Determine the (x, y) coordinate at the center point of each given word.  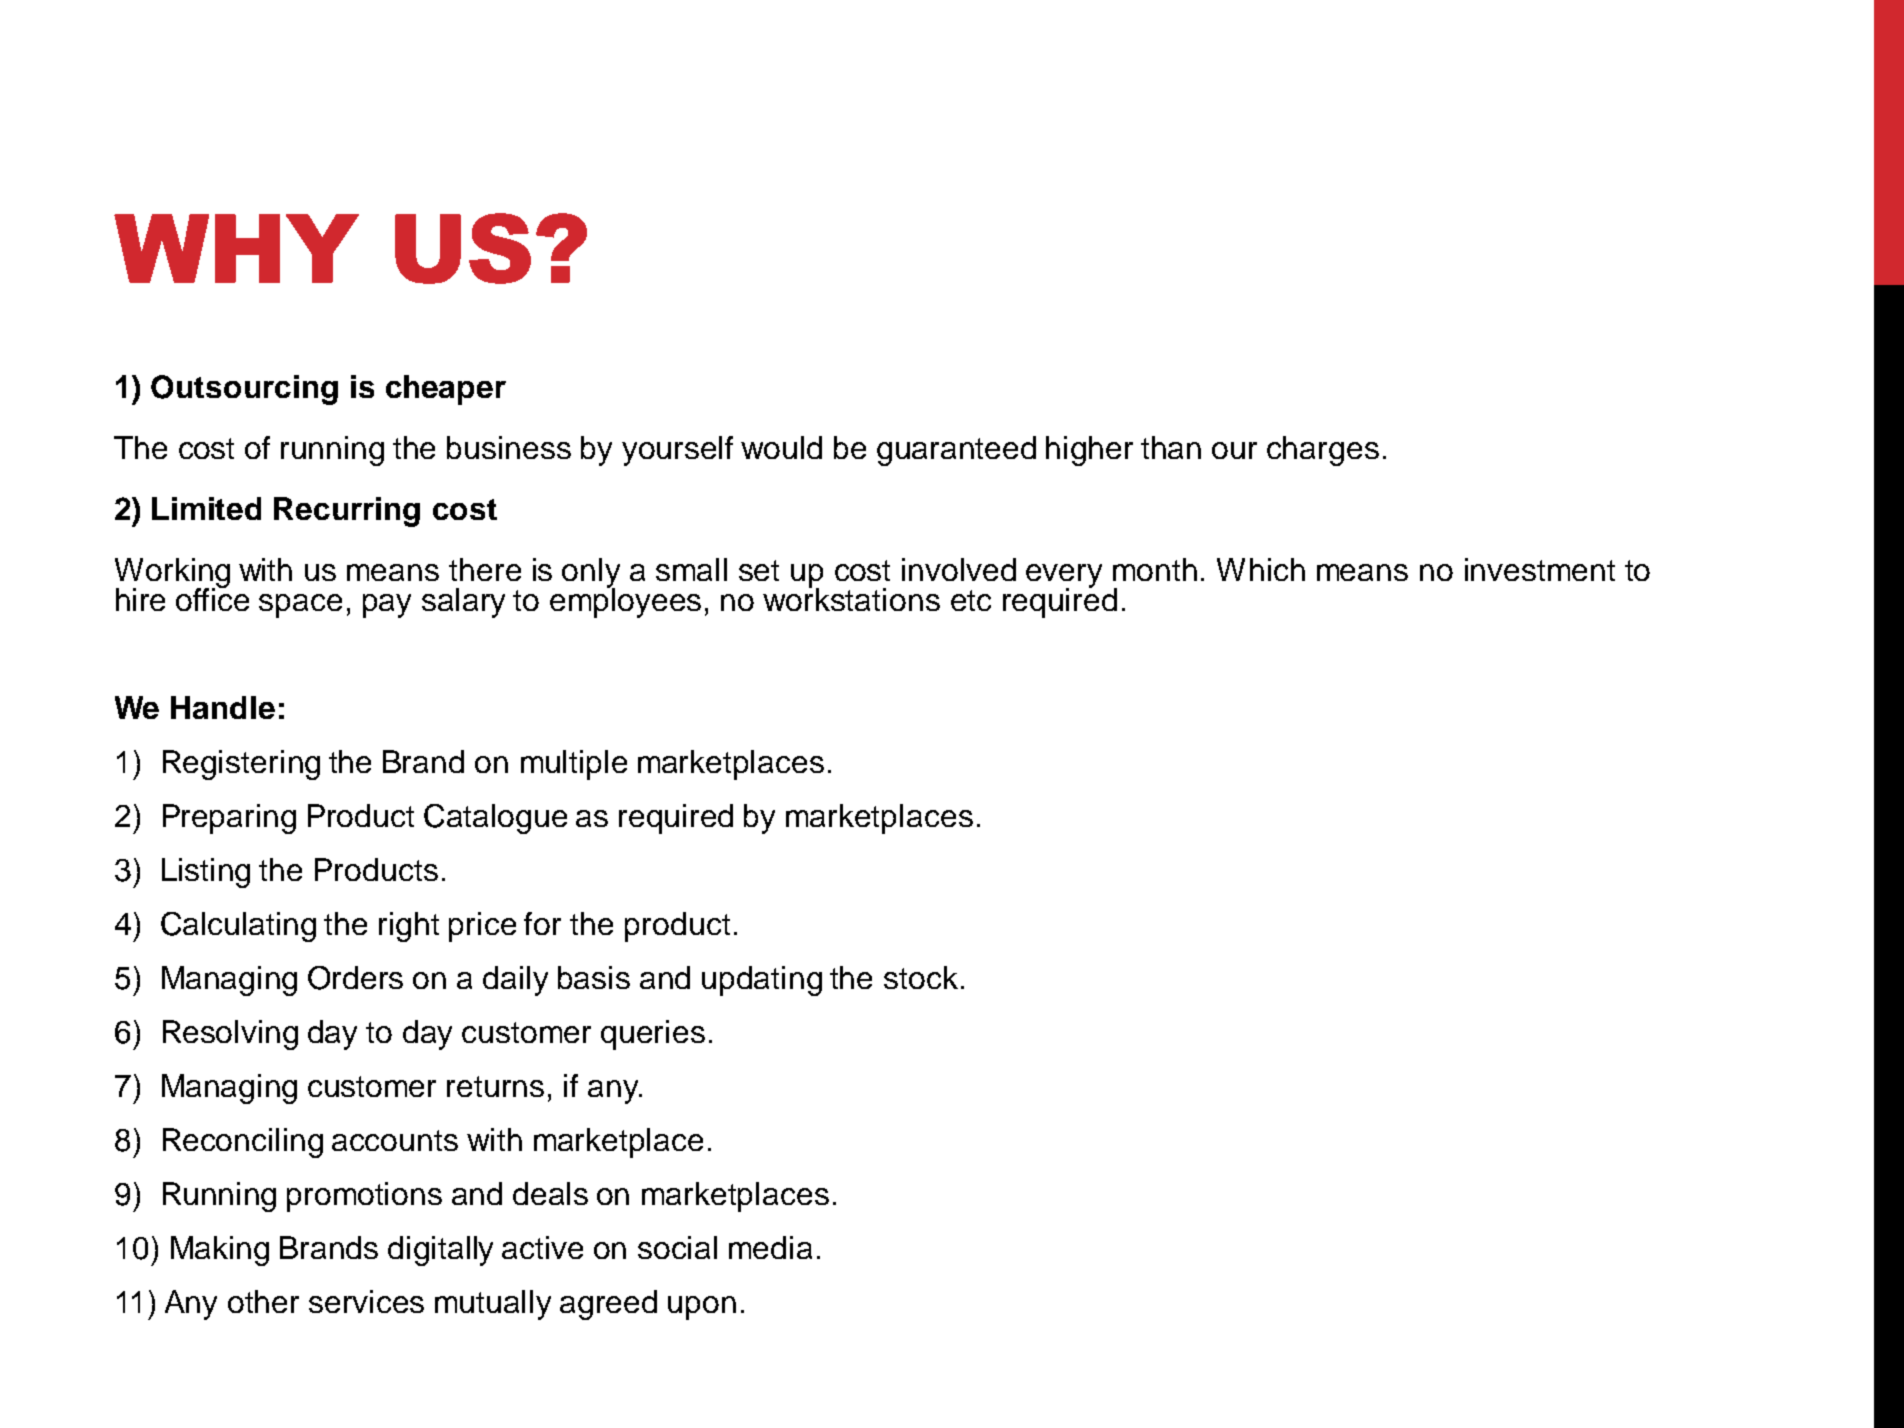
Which (1261, 569)
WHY (236, 248)
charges (1323, 451)
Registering (241, 765)
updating (762, 981)
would (781, 447)
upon (702, 1308)
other (263, 1301)
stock (921, 977)
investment (1540, 569)
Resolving (230, 1035)
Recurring (347, 512)
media (770, 1247)
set (759, 570)
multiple (574, 765)
